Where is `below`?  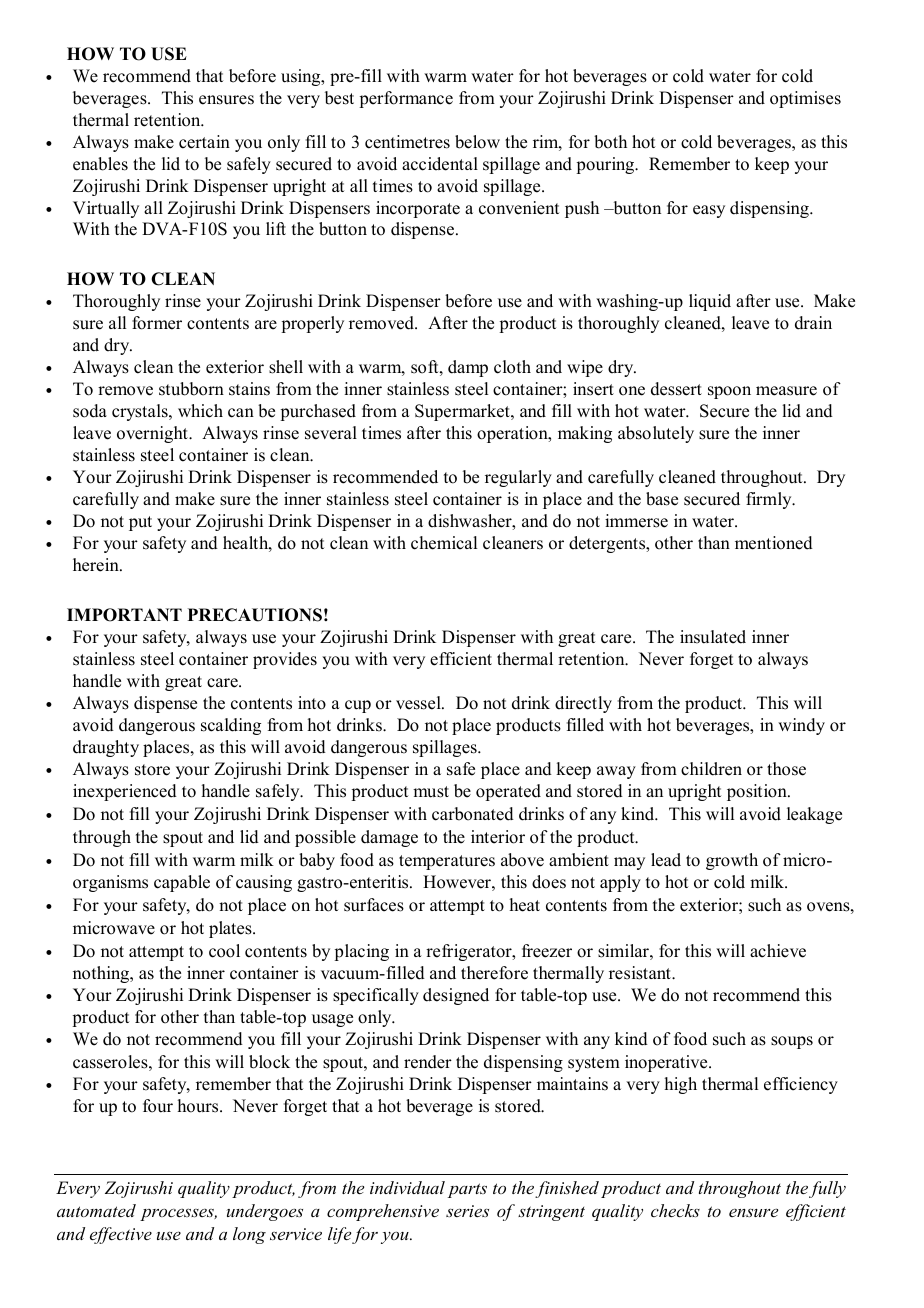
below is located at coordinates (477, 142).
